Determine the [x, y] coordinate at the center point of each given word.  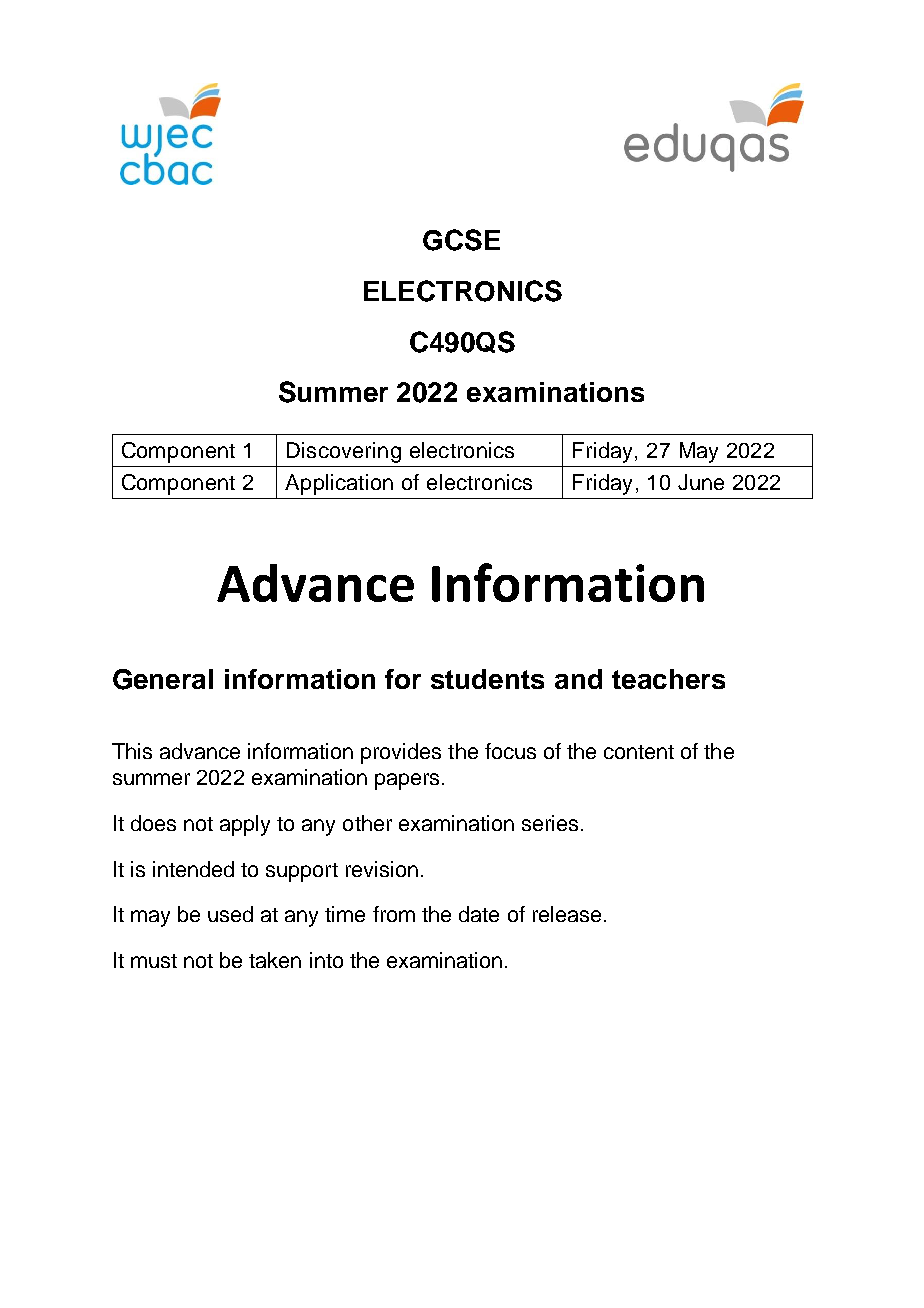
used [230, 914]
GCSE [461, 240]
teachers [668, 679]
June [701, 482]
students [487, 679]
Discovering [344, 452]
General [163, 679]
